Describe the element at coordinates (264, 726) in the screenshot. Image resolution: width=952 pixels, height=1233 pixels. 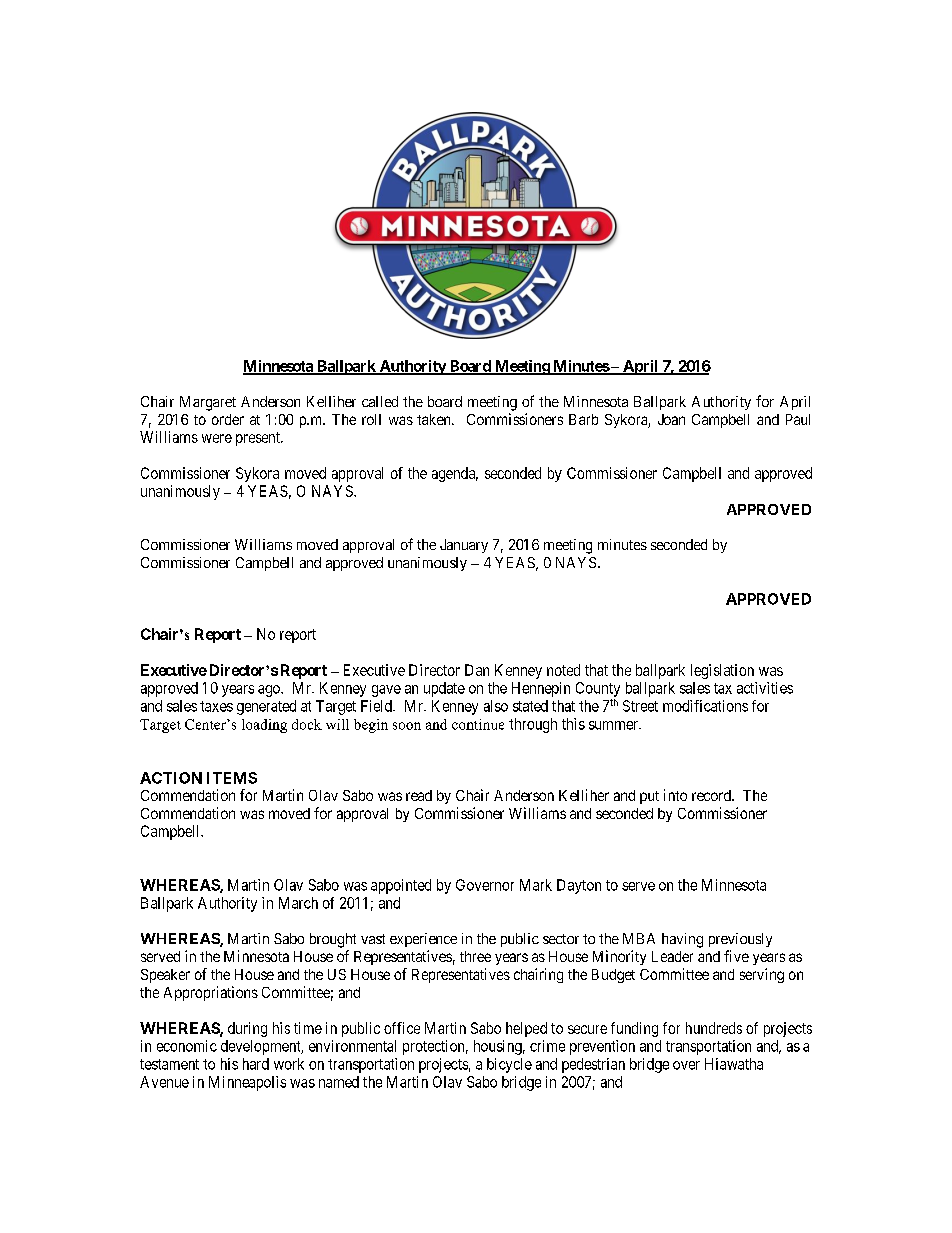
I see `loading` at that location.
